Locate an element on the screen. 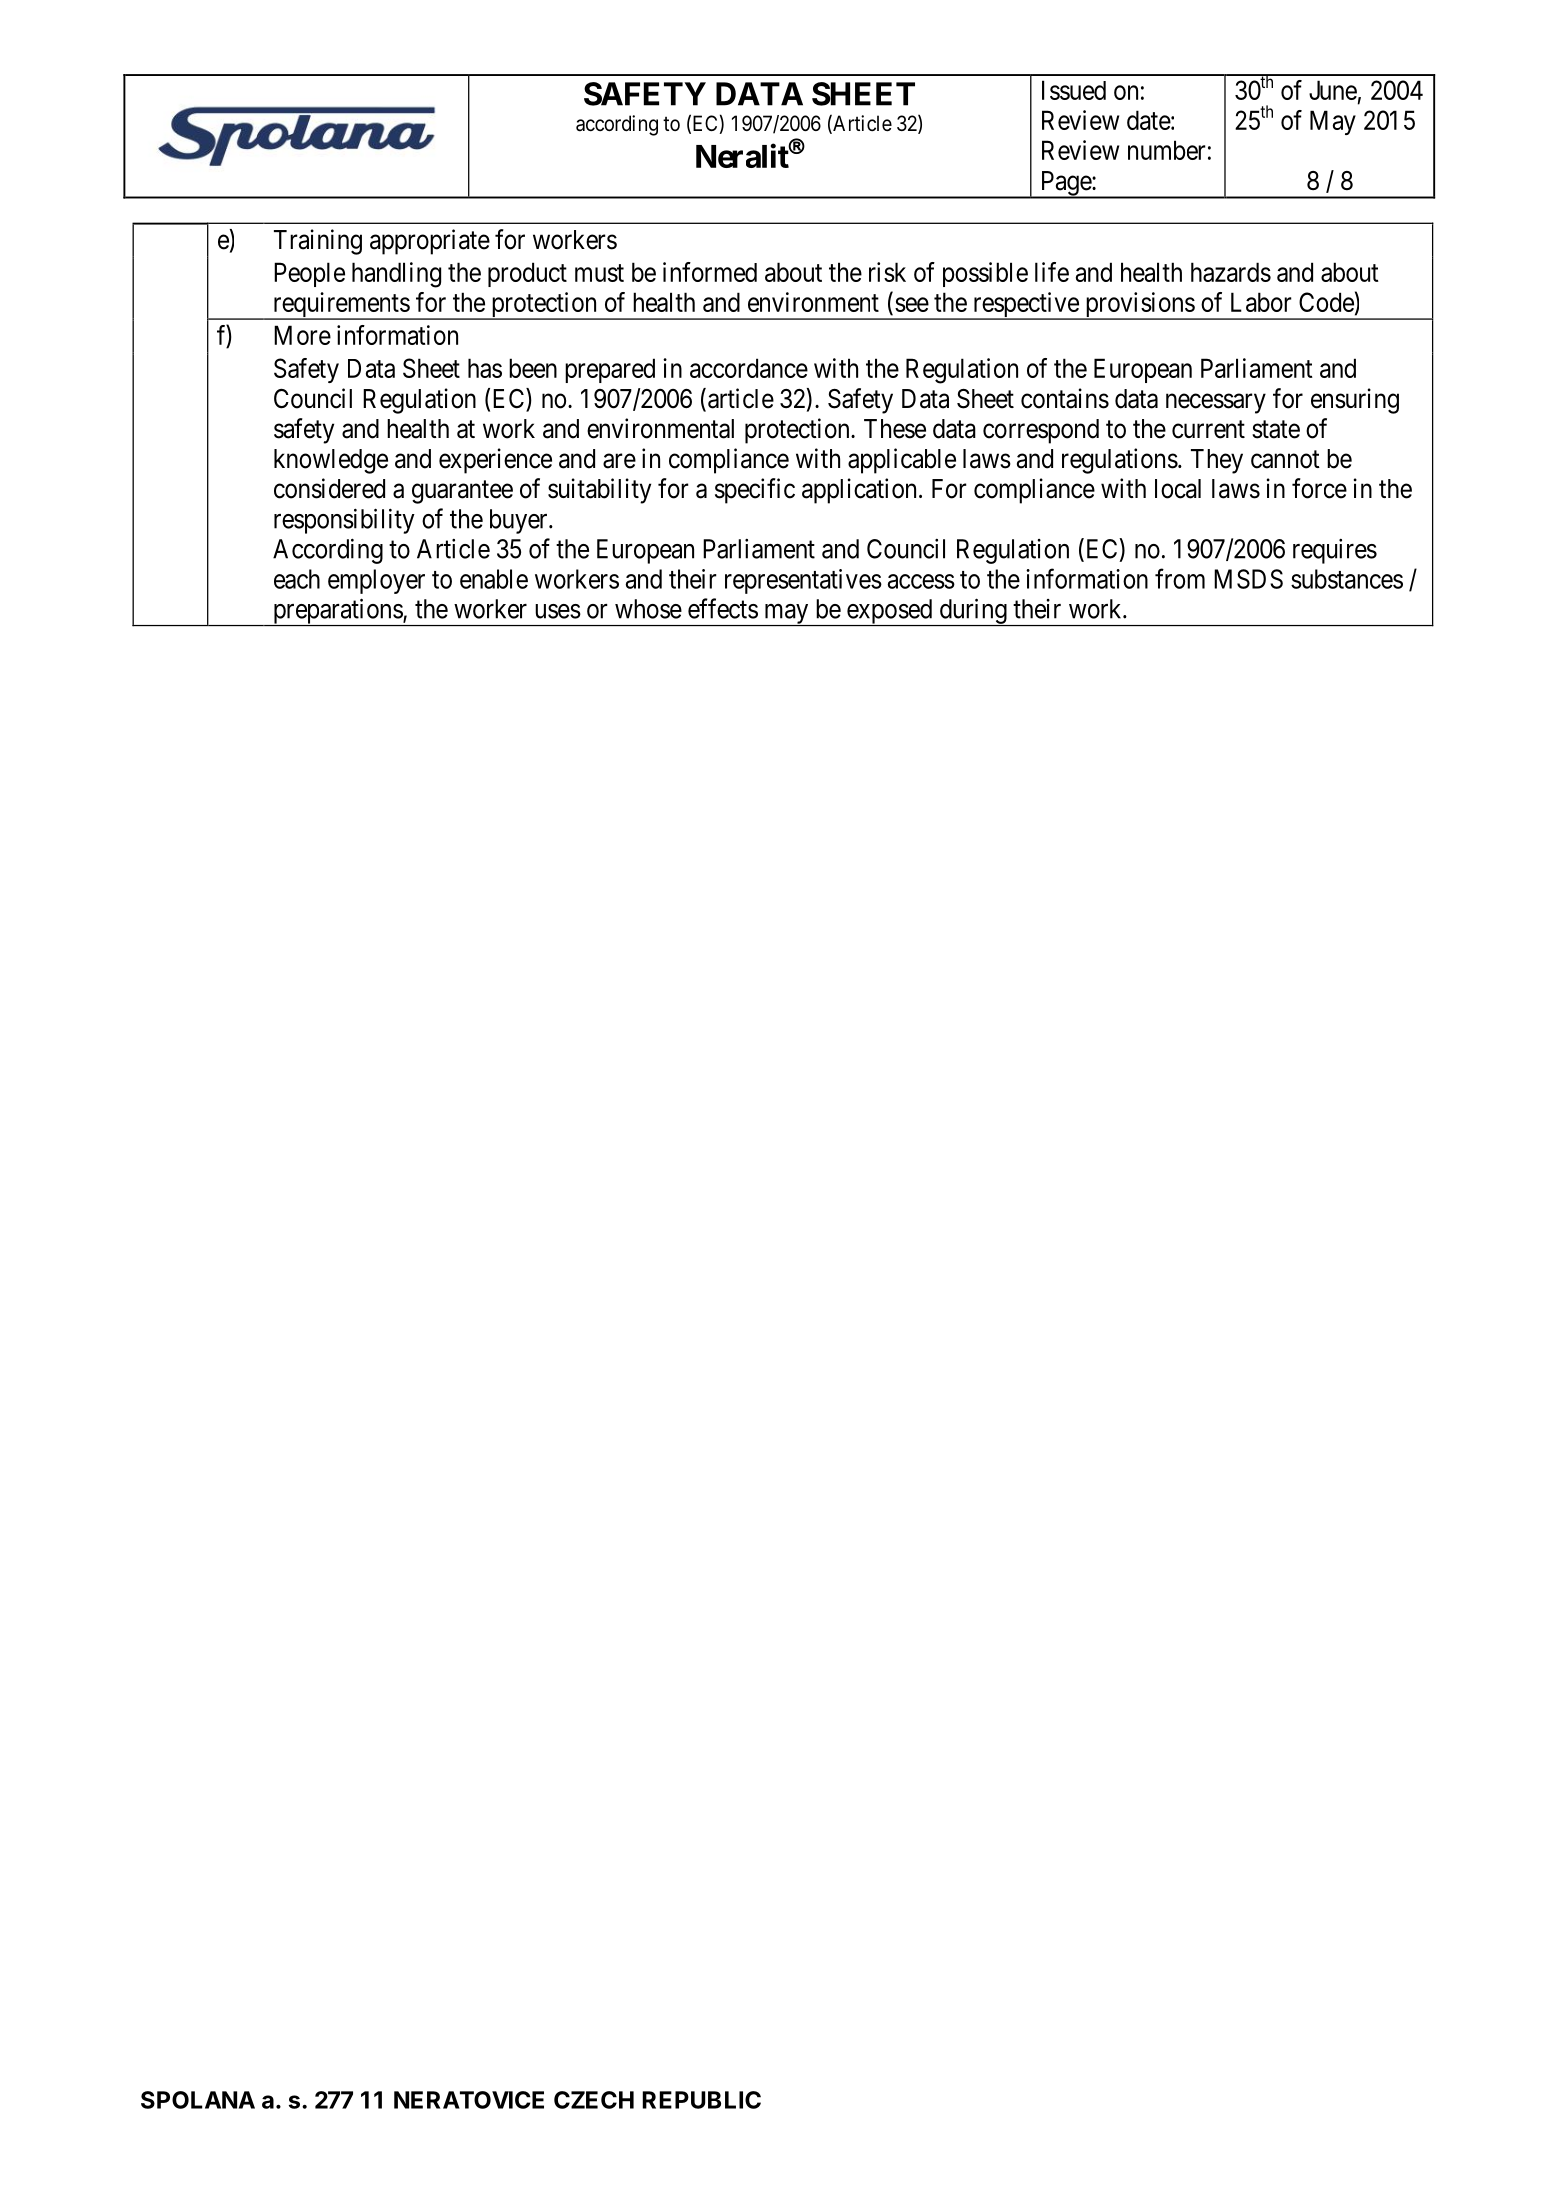 This screenshot has height=2203, width=1558. MSDS is located at coordinates (1248, 579).
